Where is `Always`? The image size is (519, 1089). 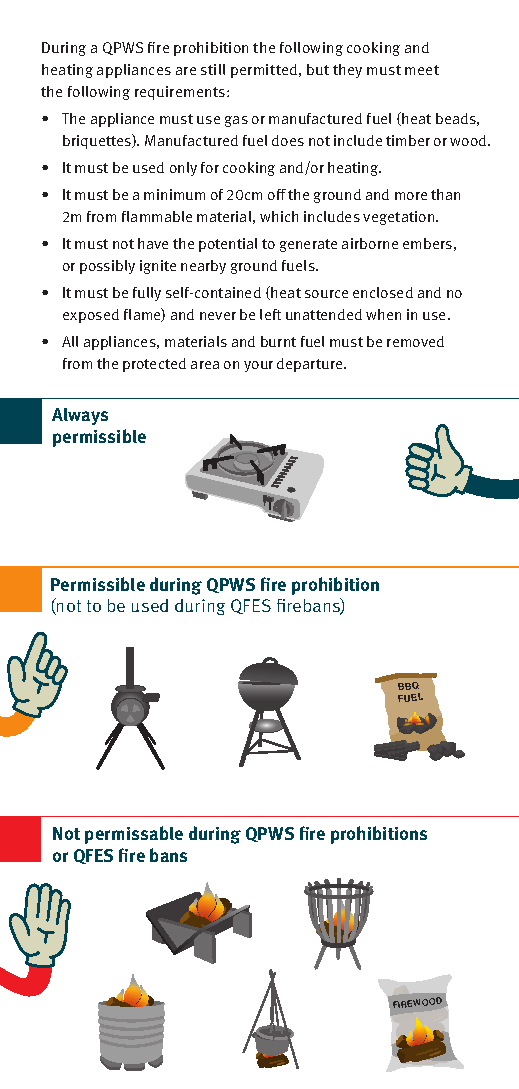 Always is located at coordinates (80, 416).
